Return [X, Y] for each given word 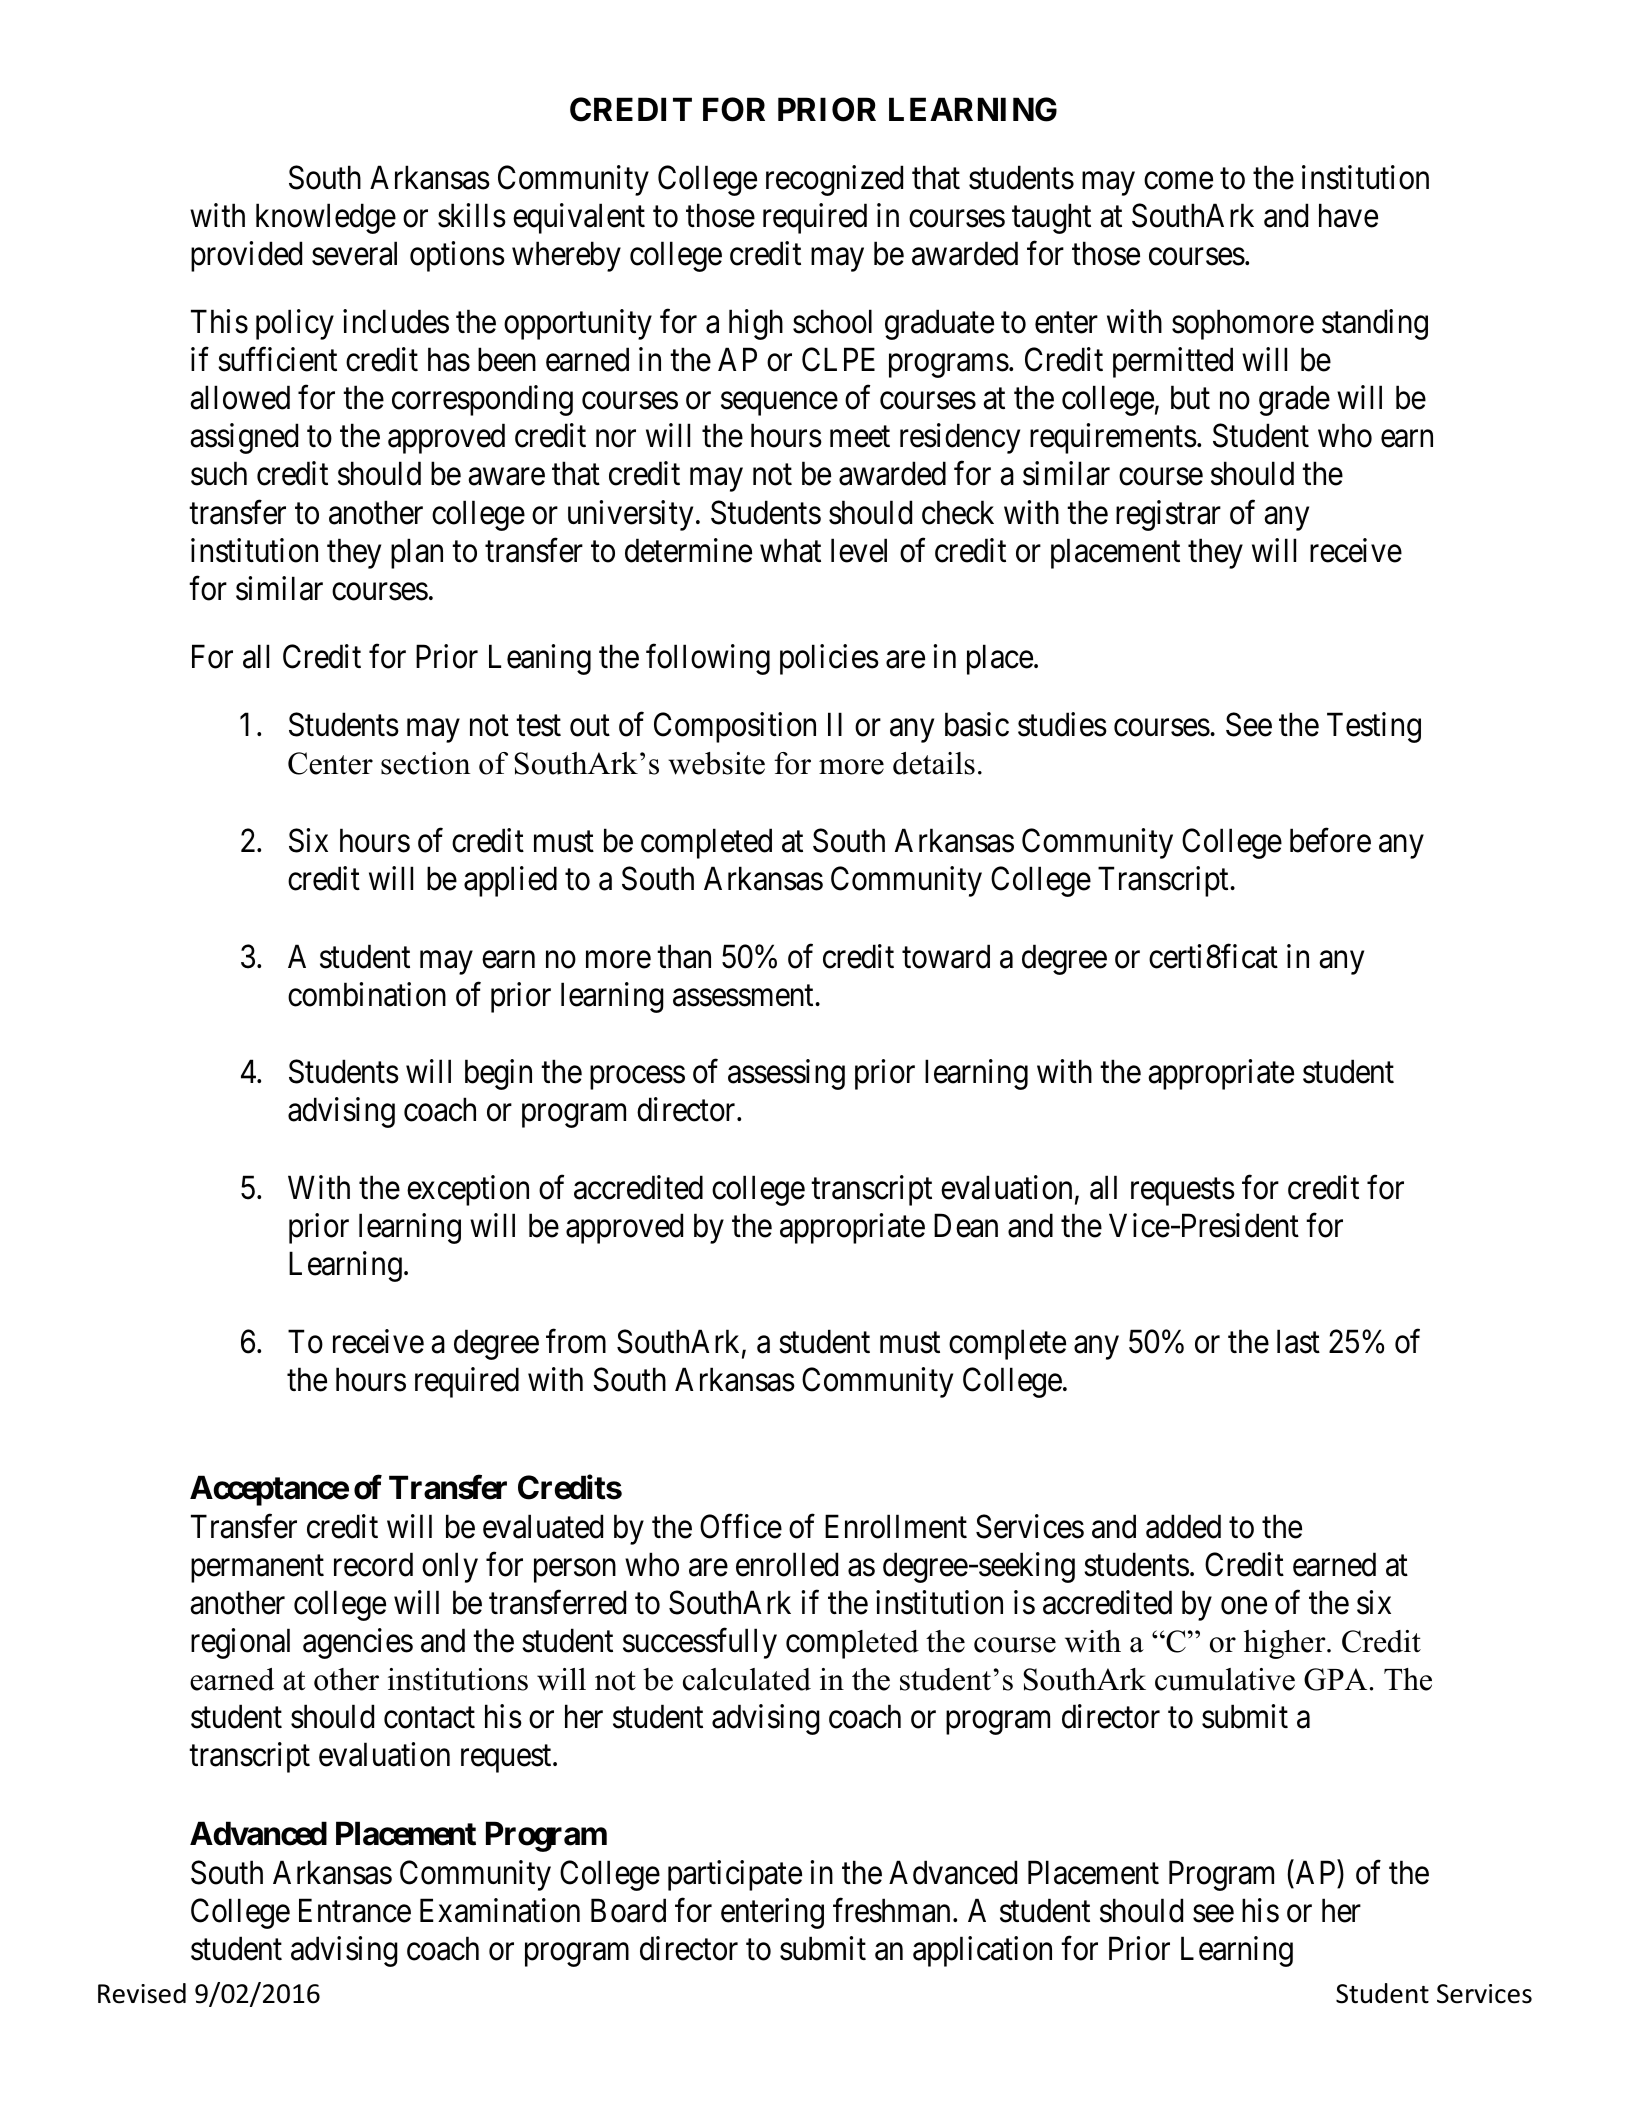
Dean [966, 1226]
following [708, 659]
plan [417, 553]
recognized [834, 180]
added [1183, 1526]
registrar [1168, 515]
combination [367, 994]
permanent [257, 1569]
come [1178, 181]
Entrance [355, 1910]
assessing [786, 1074]
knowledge [326, 218]
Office [741, 1526]
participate [735, 1875]
